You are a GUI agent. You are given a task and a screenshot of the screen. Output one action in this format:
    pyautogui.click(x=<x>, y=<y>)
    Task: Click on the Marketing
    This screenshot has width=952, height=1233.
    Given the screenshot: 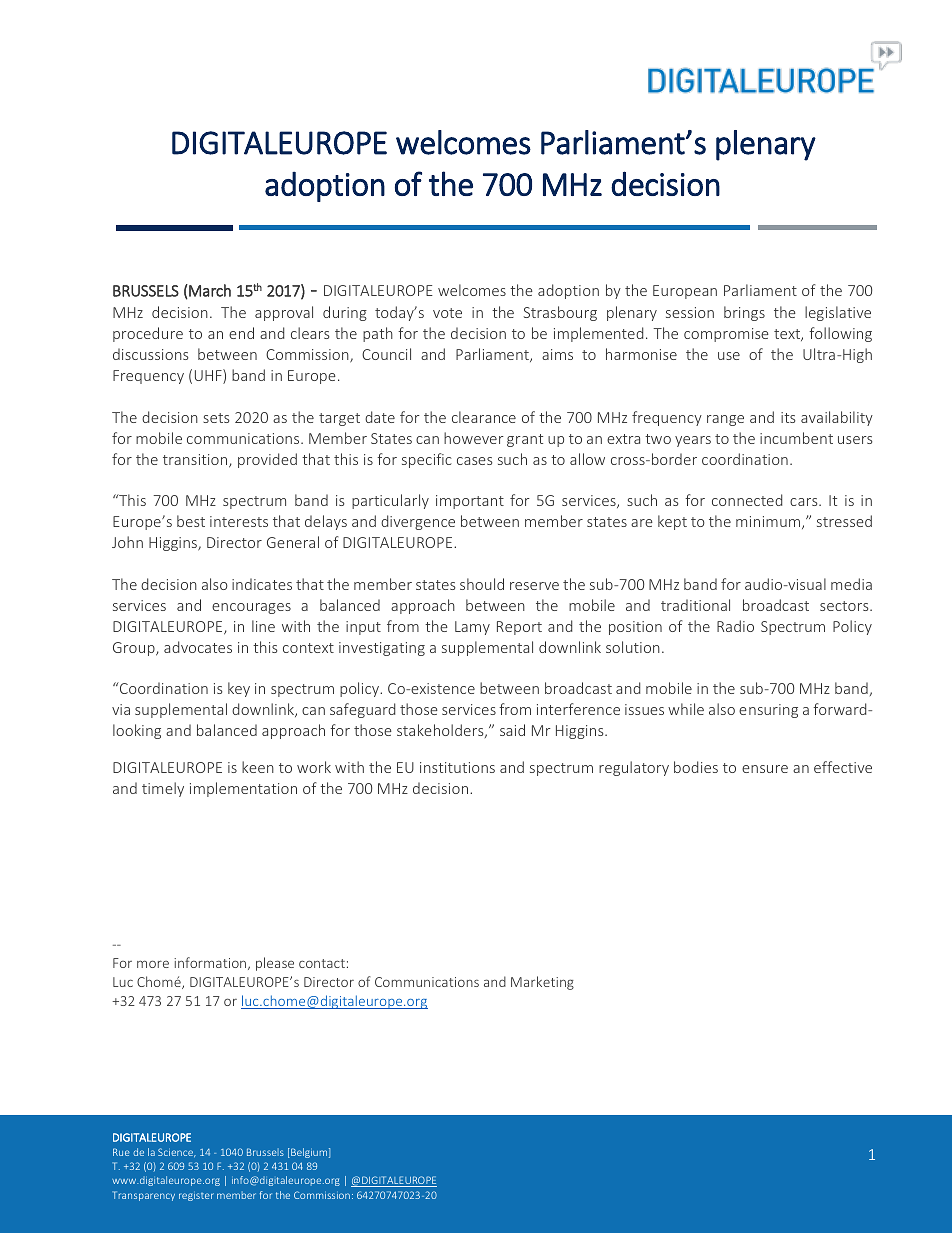 What is the action you would take?
    pyautogui.click(x=542, y=983)
